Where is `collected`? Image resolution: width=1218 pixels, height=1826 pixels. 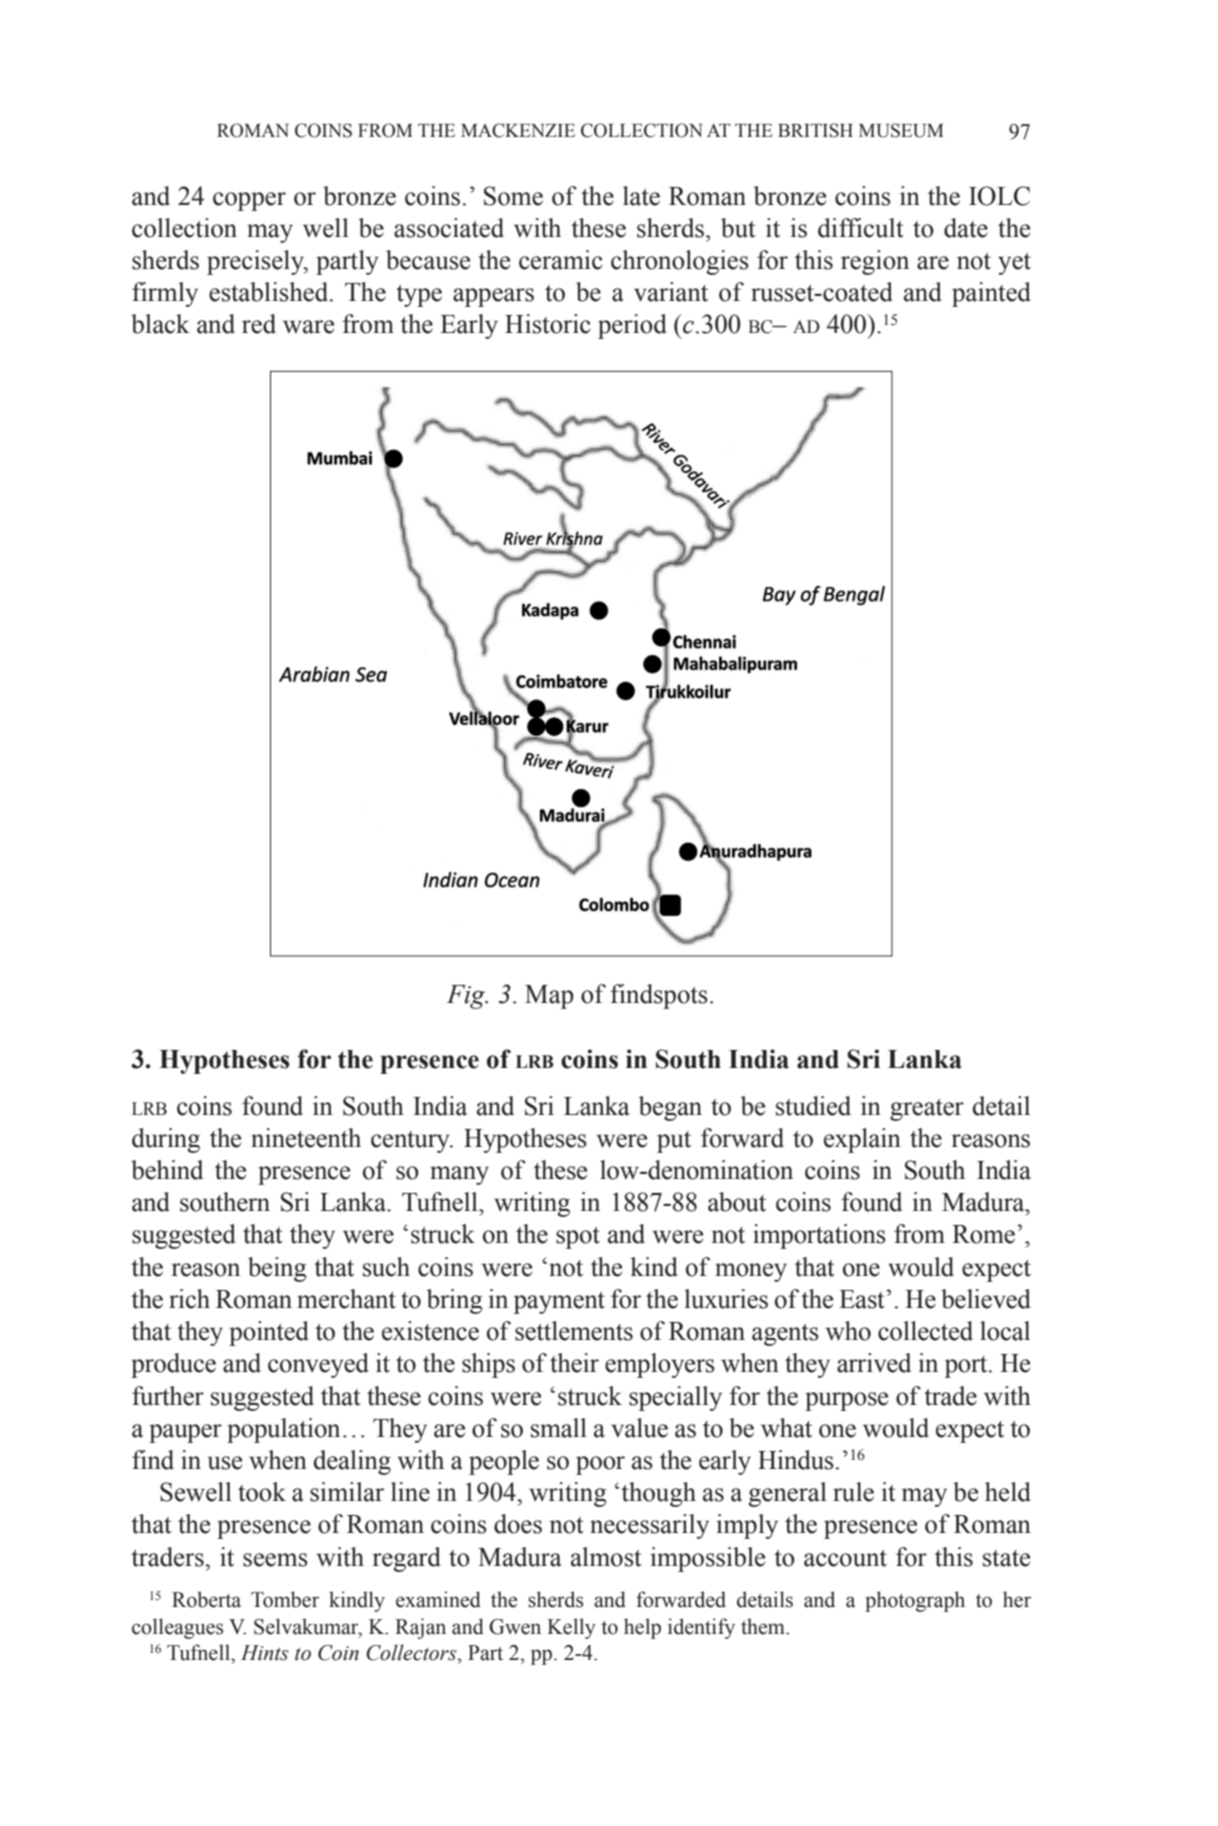 collected is located at coordinates (925, 1331).
